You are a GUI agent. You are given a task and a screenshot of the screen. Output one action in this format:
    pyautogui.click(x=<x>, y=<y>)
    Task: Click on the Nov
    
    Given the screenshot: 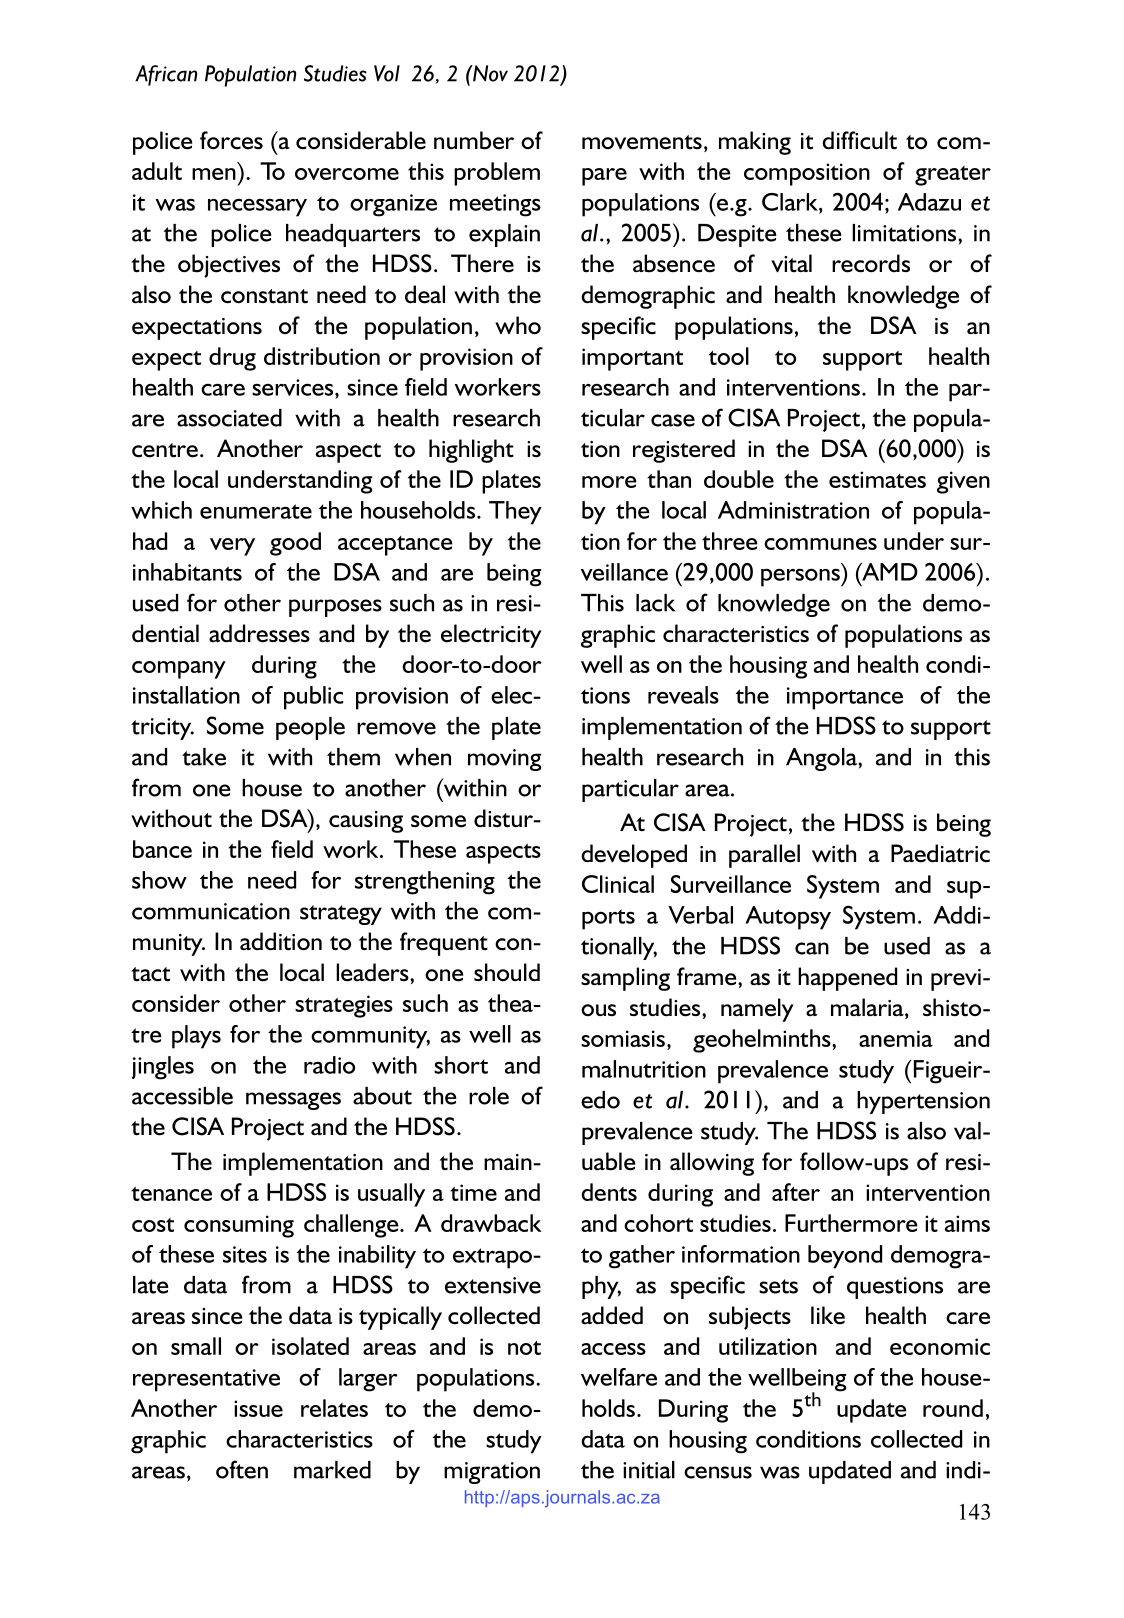 What is the action you would take?
    pyautogui.click(x=489, y=73)
